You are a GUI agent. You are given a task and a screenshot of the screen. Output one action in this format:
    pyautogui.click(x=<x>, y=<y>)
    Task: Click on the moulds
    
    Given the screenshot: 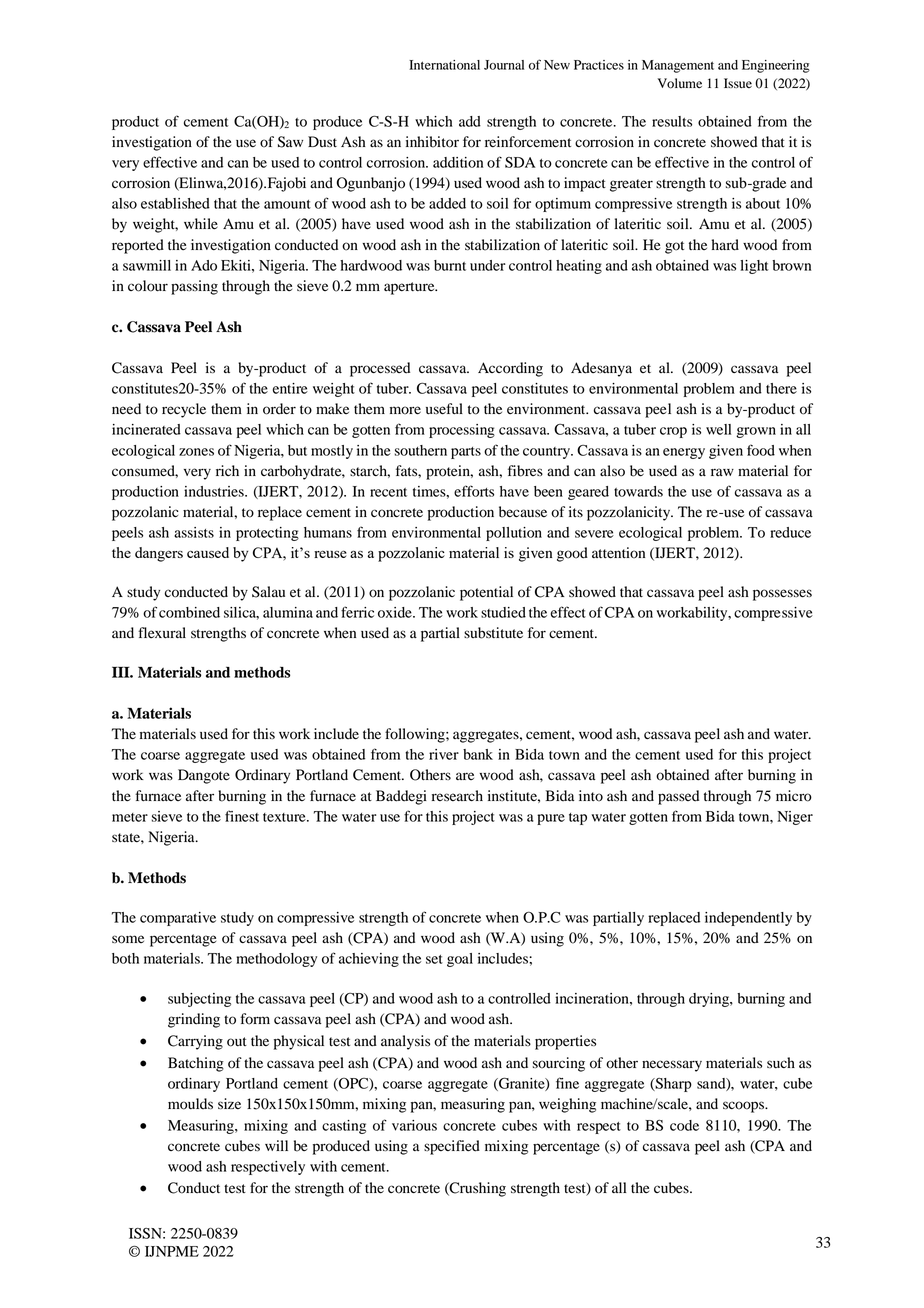 What is the action you would take?
    pyautogui.click(x=190, y=1104)
